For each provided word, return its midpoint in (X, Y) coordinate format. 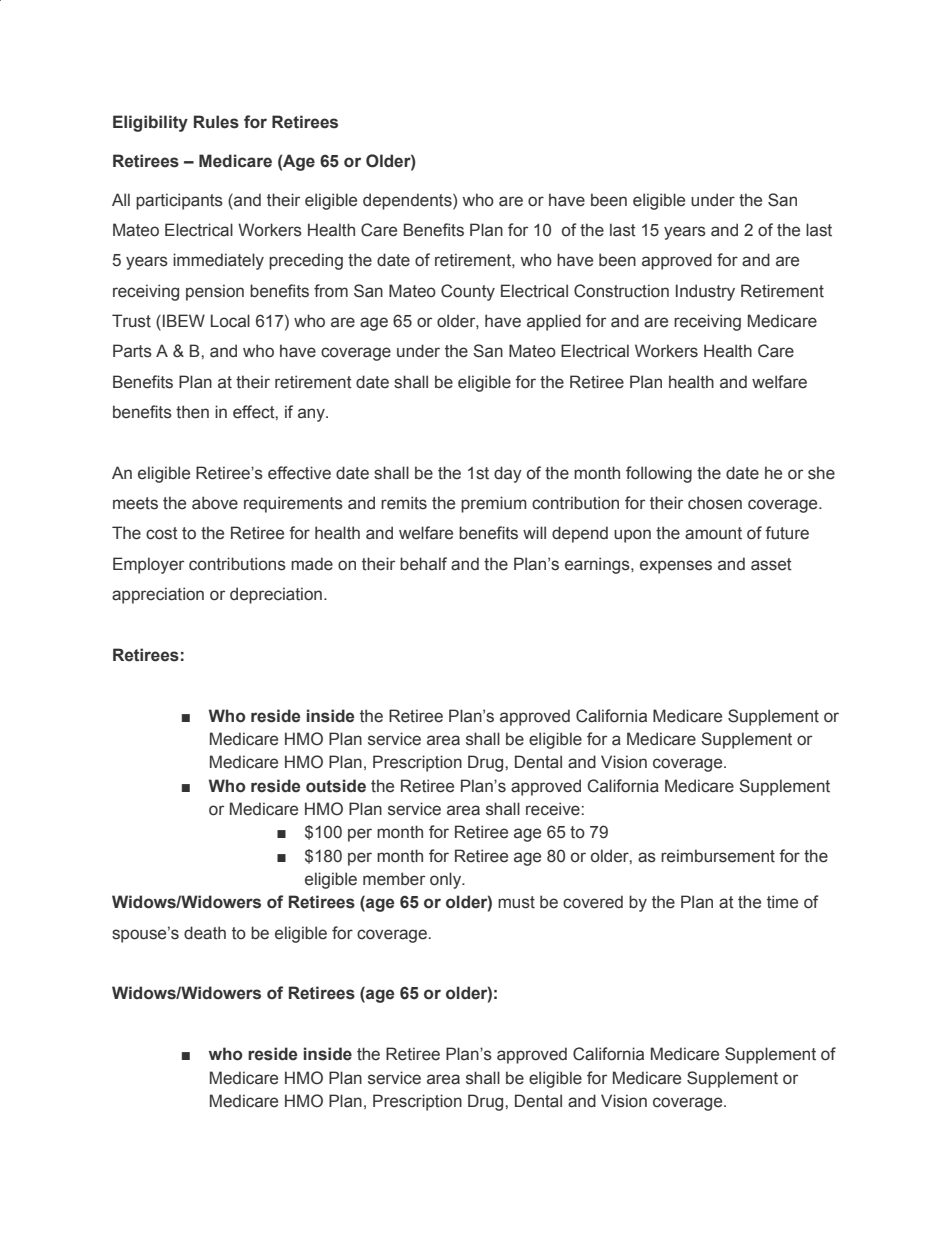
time (782, 902)
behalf (423, 564)
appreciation (158, 595)
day (508, 474)
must (516, 902)
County (468, 292)
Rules (216, 122)
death (205, 933)
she (821, 473)
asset (771, 564)
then (192, 412)
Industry (705, 292)
